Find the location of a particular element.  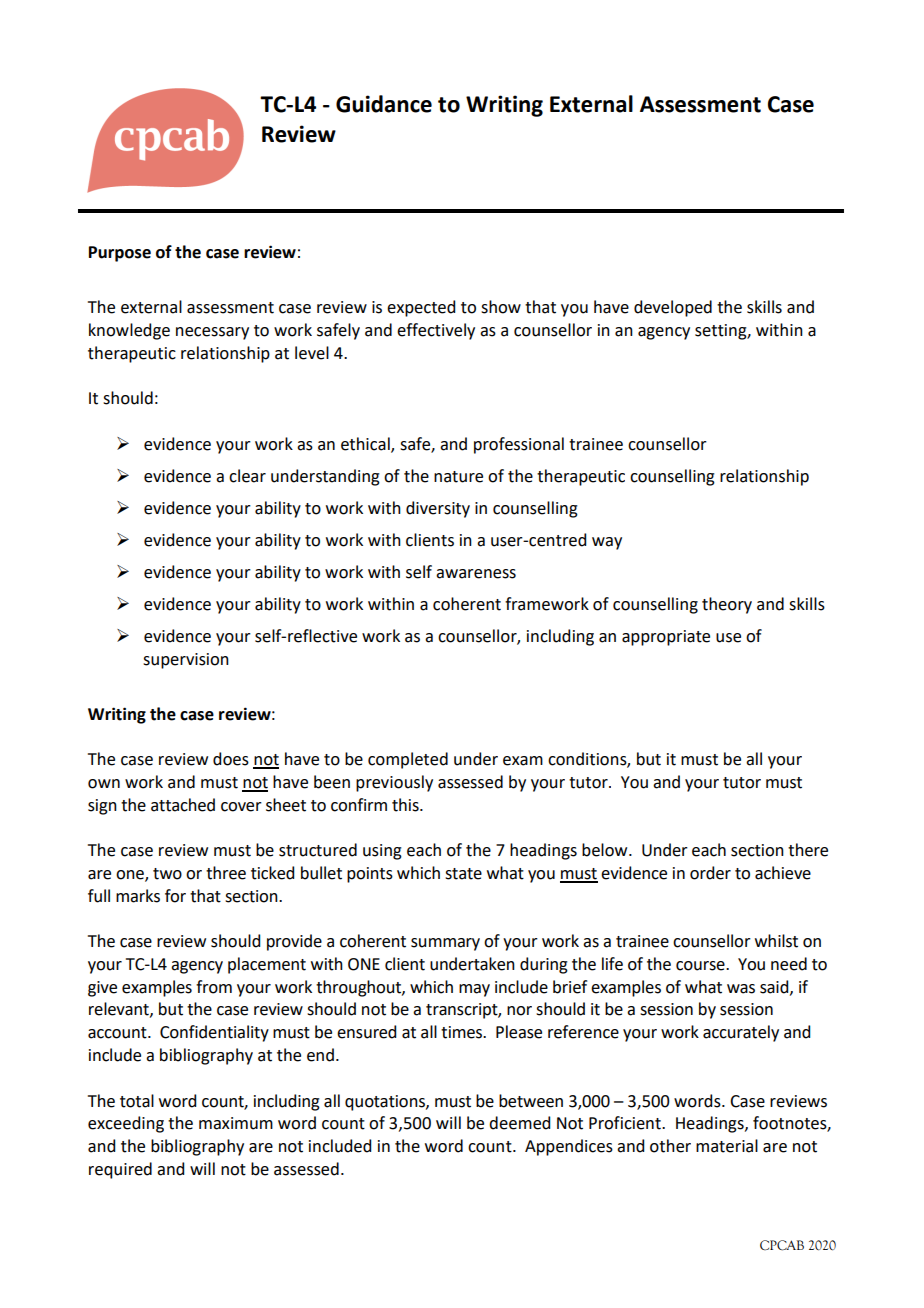

deemed is located at coordinates (519, 1123).
